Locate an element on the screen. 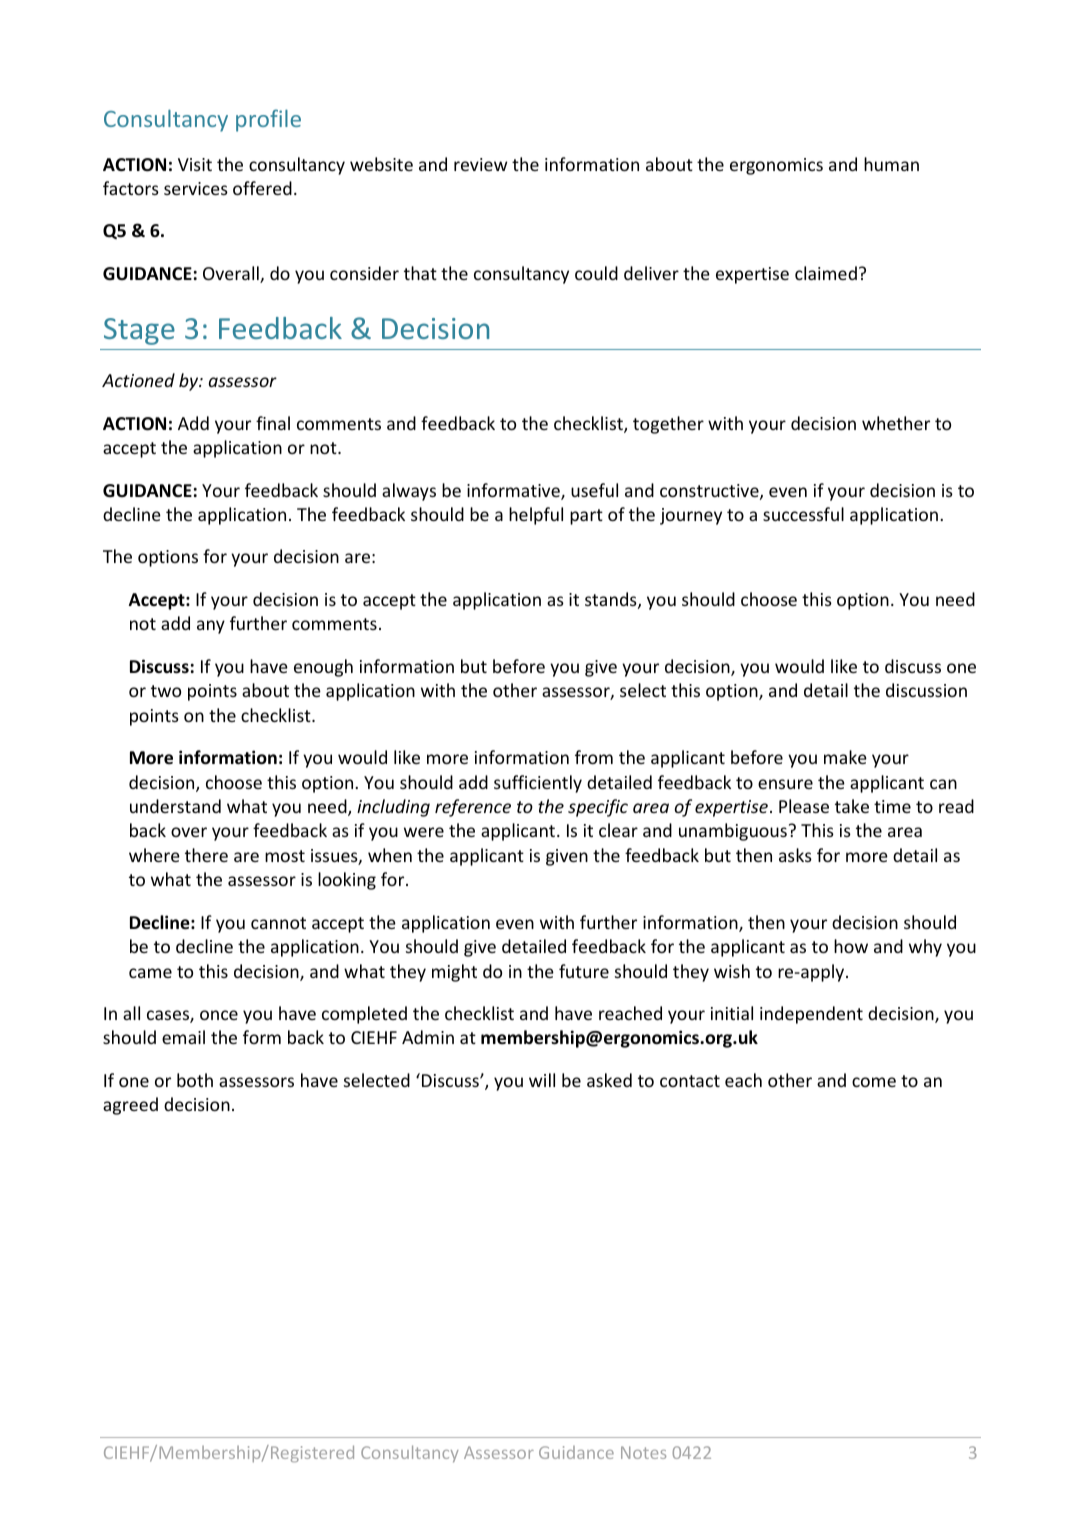 Image resolution: width=1081 pixels, height=1529 pixels. review is located at coordinates (480, 164).
